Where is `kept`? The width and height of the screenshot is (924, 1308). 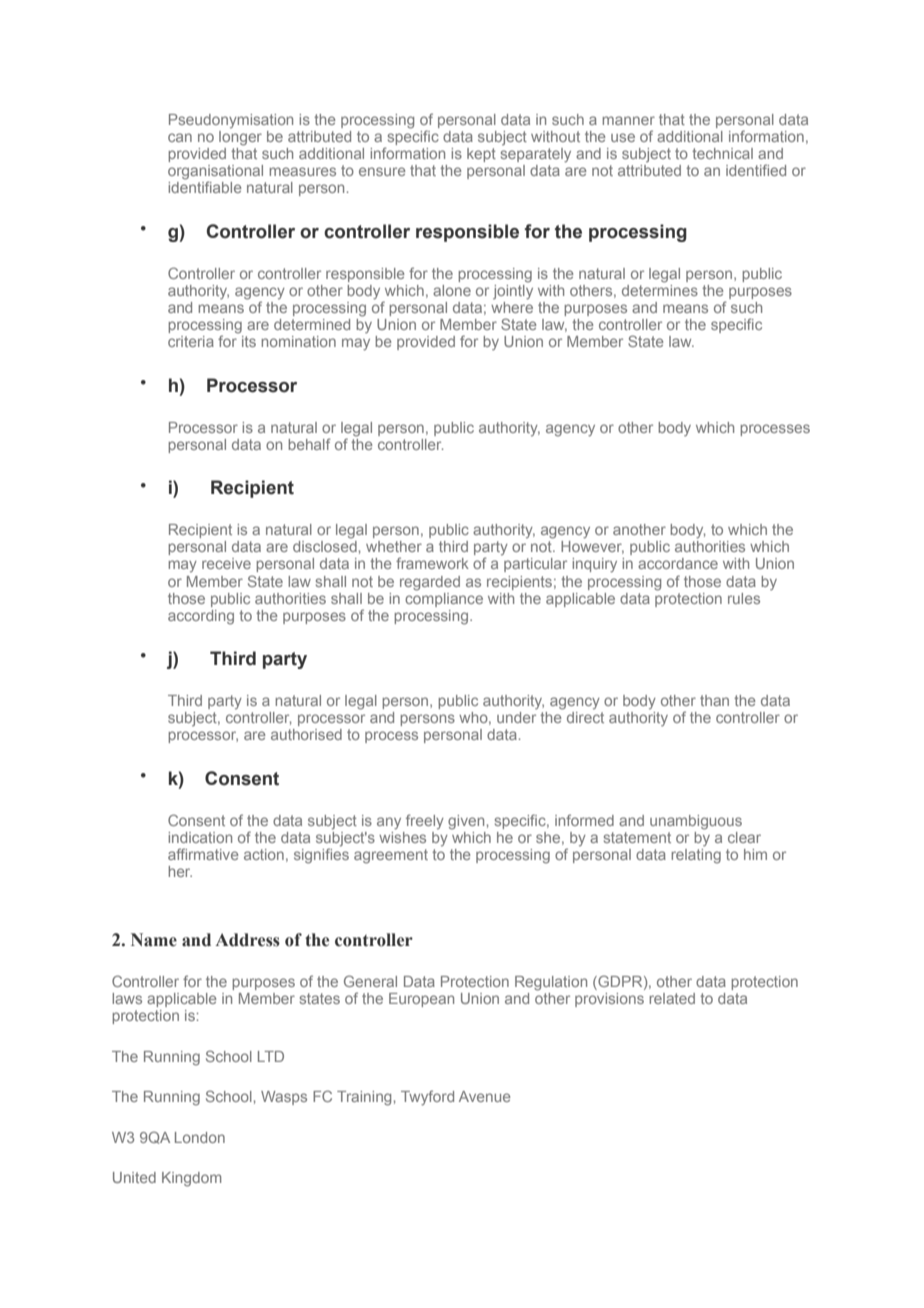
kept is located at coordinates (481, 155).
